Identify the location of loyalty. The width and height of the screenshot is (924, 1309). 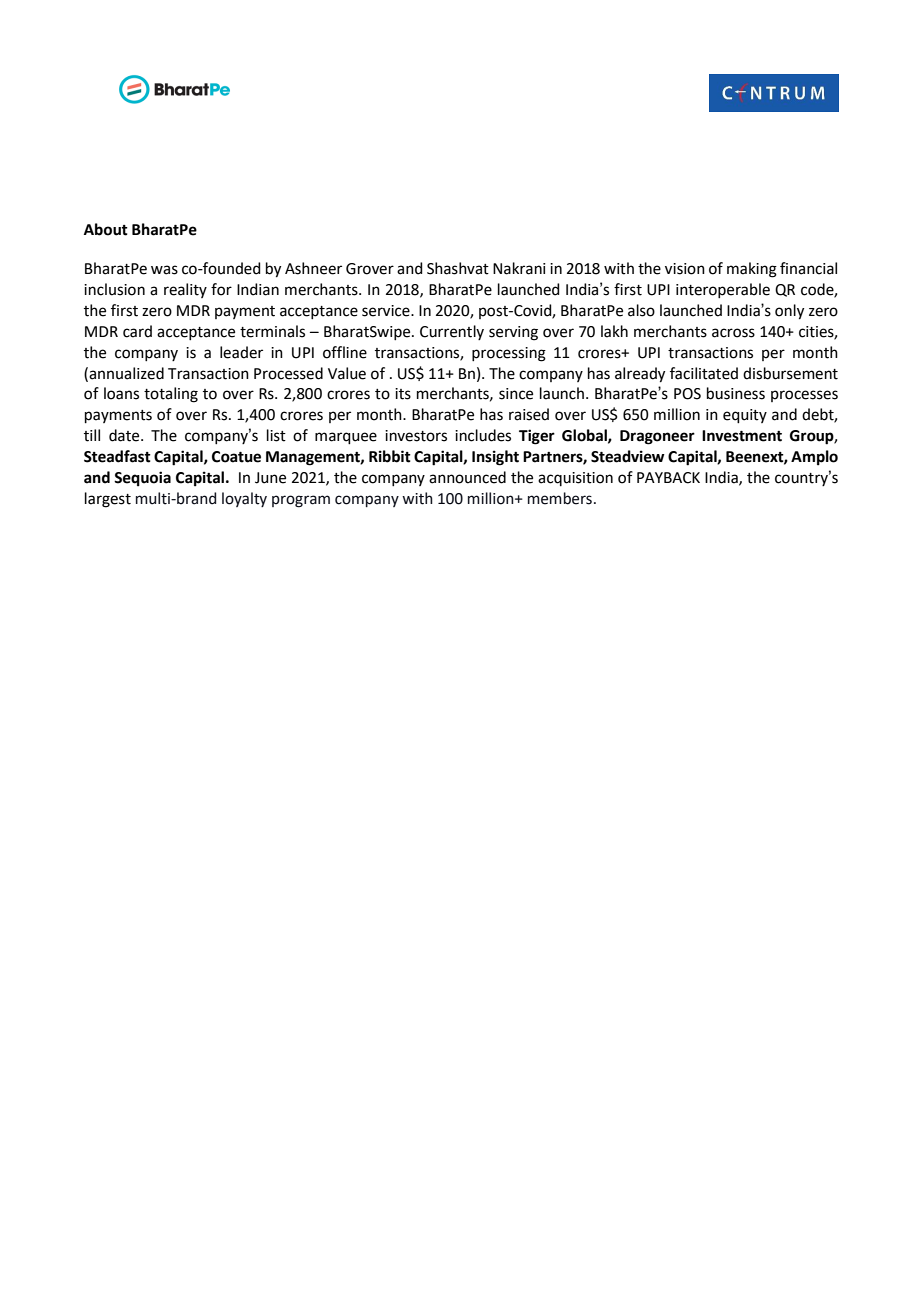
(244, 499).
